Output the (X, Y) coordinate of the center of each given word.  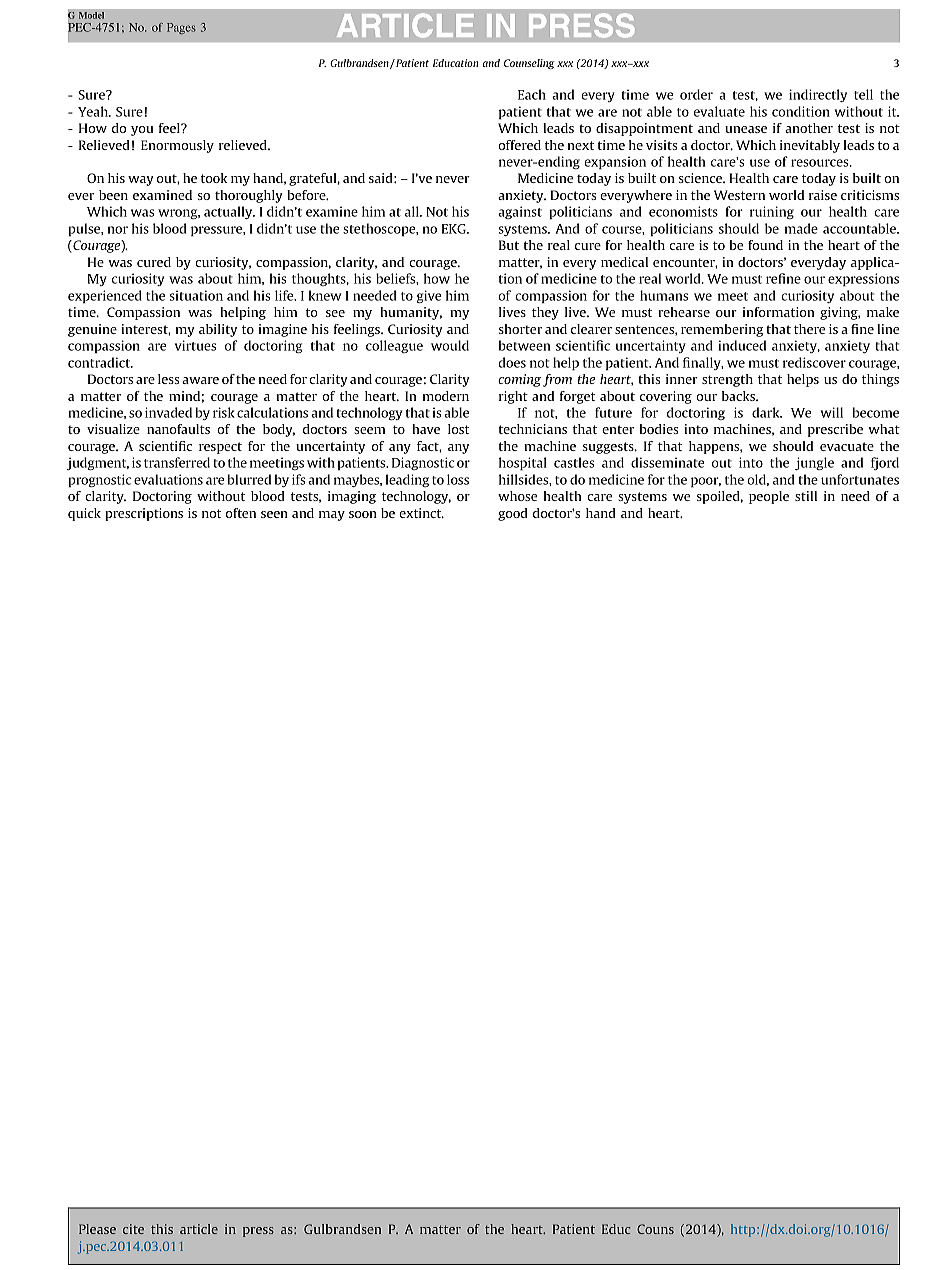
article (199, 1229)
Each (532, 94)
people (769, 497)
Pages (181, 29)
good (513, 514)
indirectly (818, 95)
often (241, 513)
